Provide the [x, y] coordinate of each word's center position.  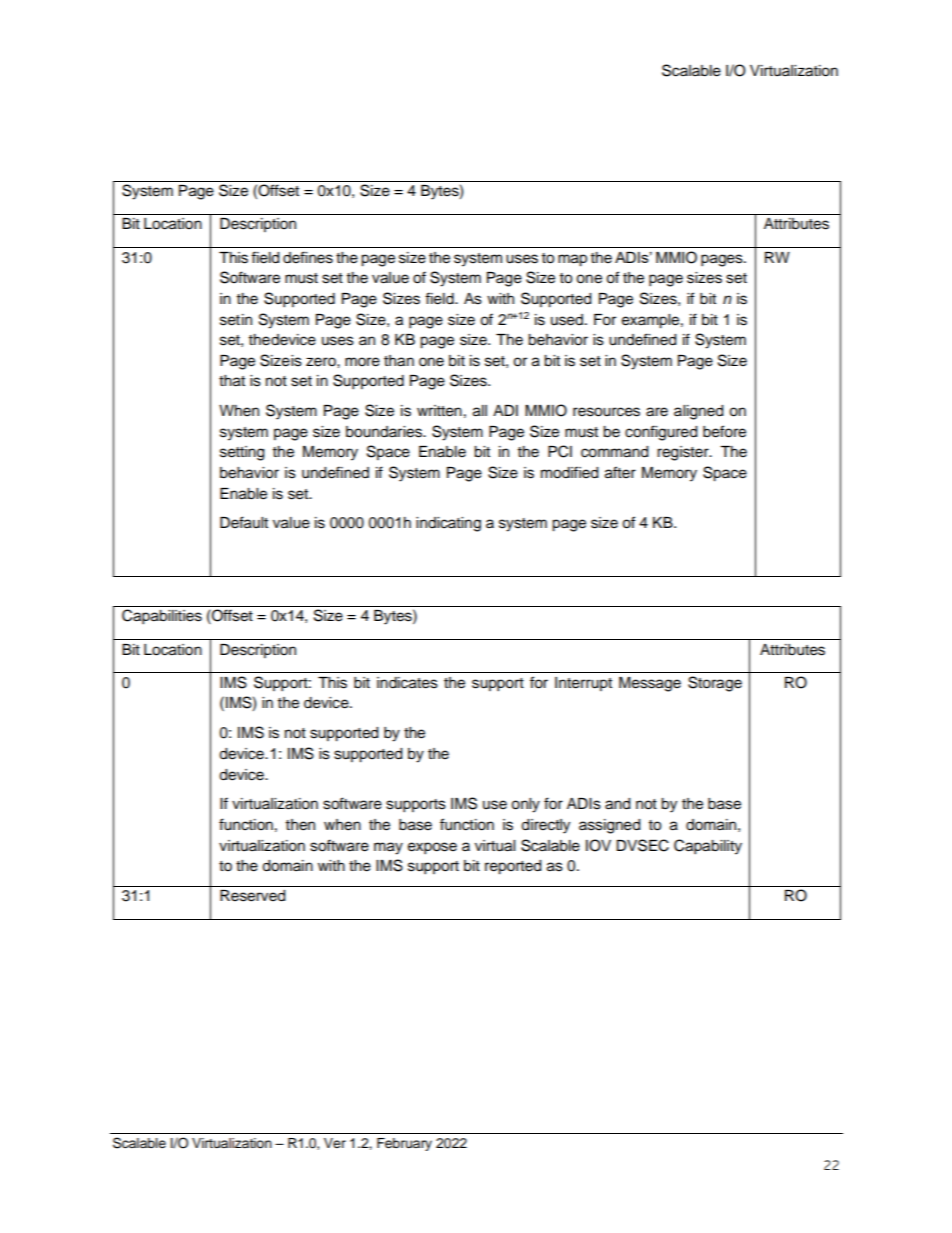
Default [244, 522]
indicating [448, 524]
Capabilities [162, 617]
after [620, 472]
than [399, 361]
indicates [407, 683]
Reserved [252, 896]
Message [650, 684]
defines [308, 257]
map [572, 260]
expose [432, 848]
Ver [335, 1143]
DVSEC [642, 845]
